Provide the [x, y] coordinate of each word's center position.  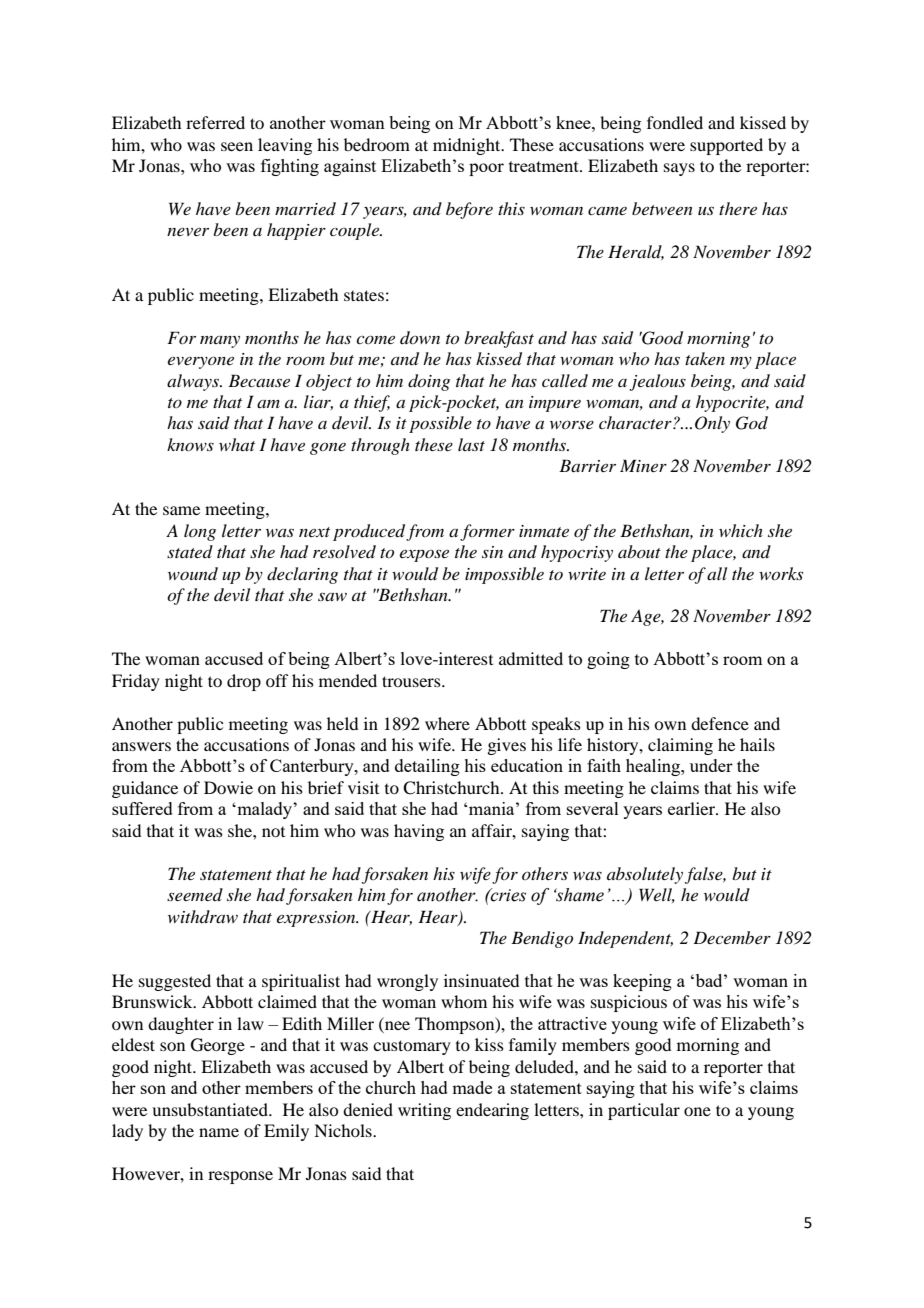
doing [429, 382]
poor [486, 169]
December [732, 937]
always [194, 382]
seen [237, 146]
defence [720, 723]
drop [244, 682]
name [219, 1132]
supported [726, 146]
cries [507, 895]
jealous [657, 382]
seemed [195, 894]
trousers [412, 681]
